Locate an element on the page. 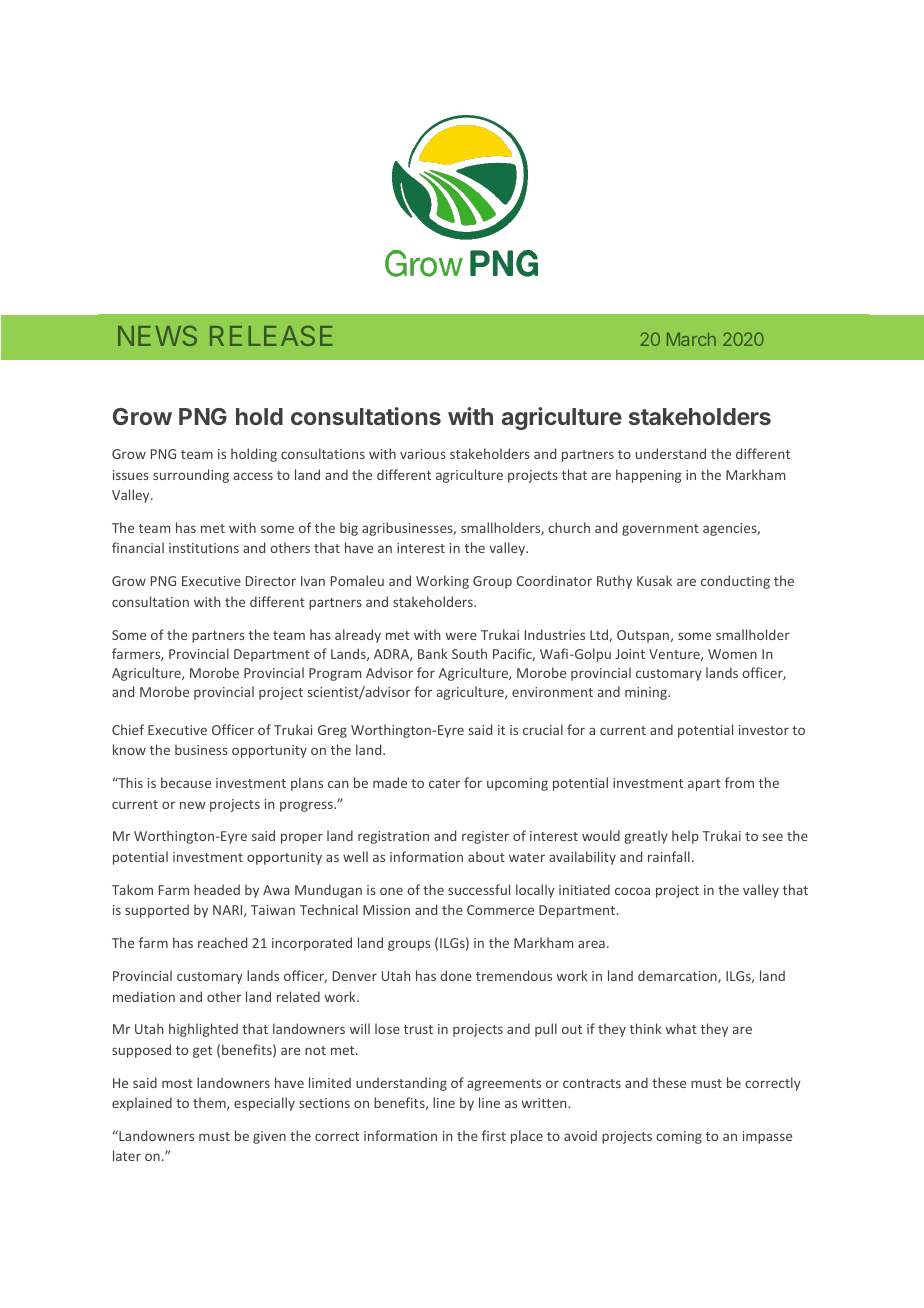 The image size is (924, 1308). impasse is located at coordinates (767, 1137).
